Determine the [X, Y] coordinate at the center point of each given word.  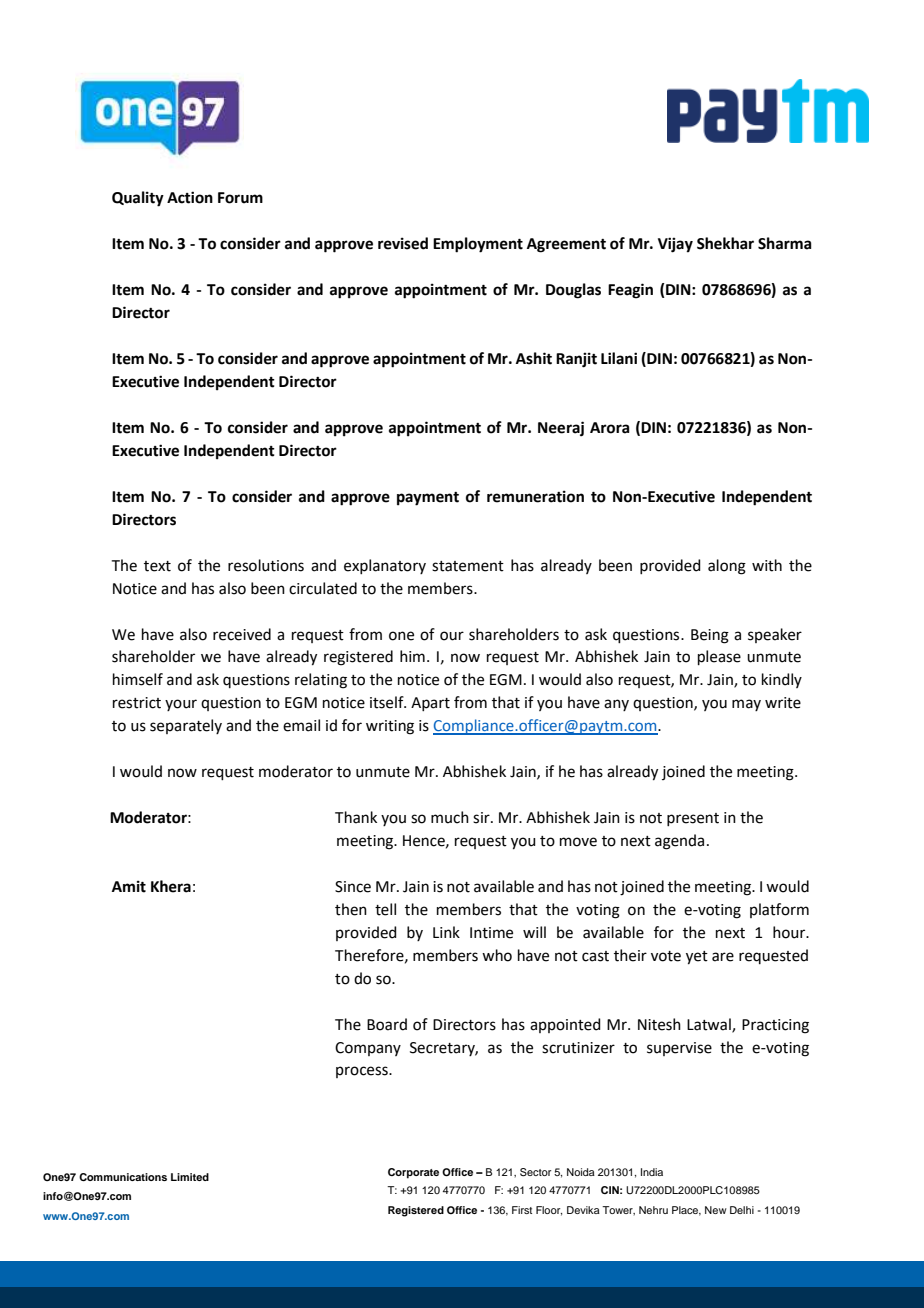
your [181, 705]
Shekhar [725, 243]
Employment [478, 245]
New [716, 1210]
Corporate [413, 1173]
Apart [430, 704]
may [746, 705]
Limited [190, 1177]
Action [190, 197]
